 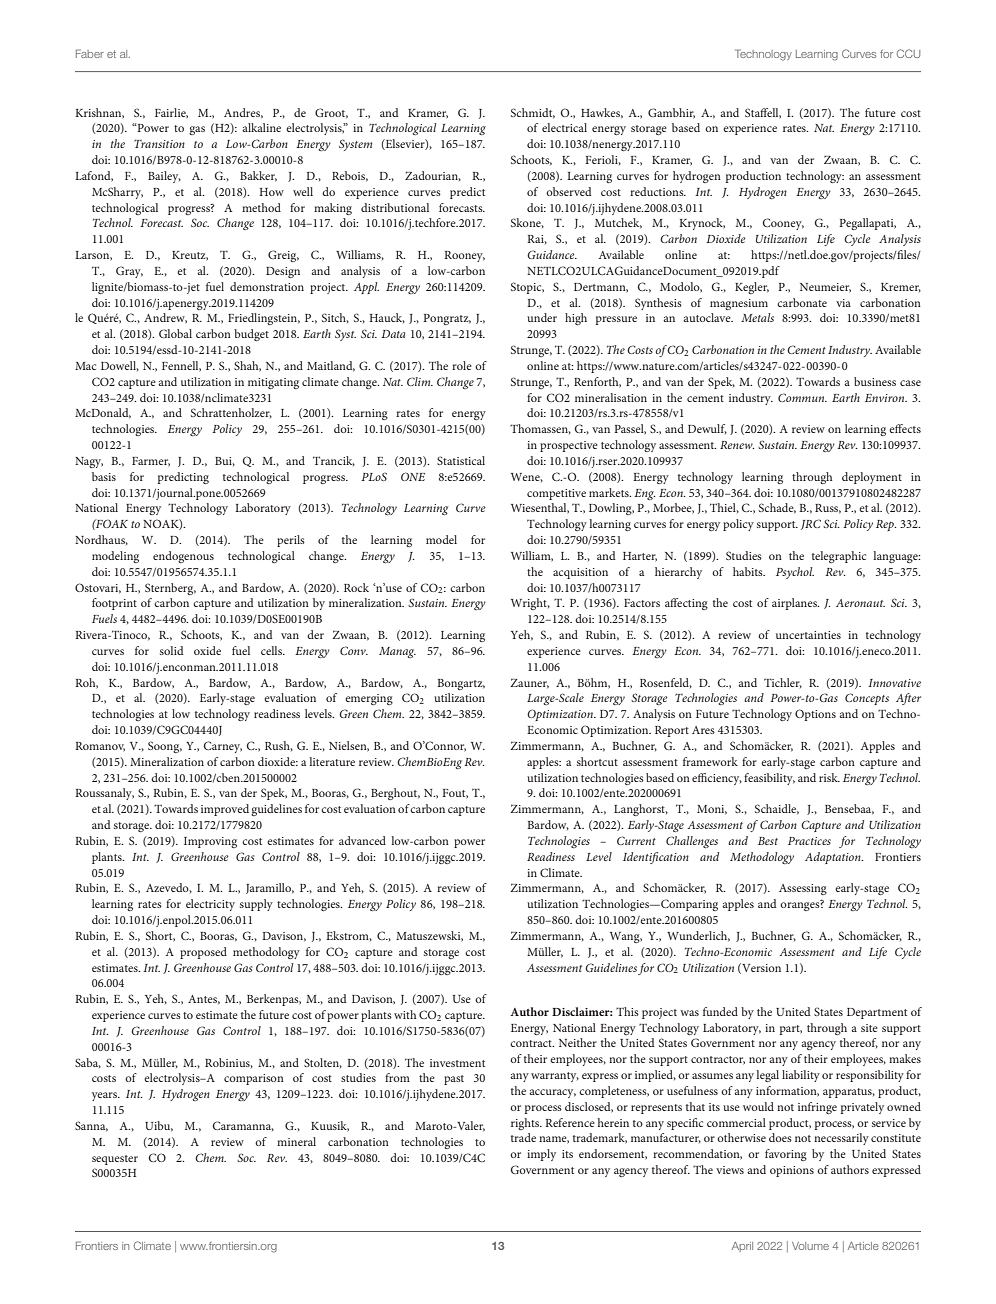 I want to click on imply, so click(x=541, y=1155).
